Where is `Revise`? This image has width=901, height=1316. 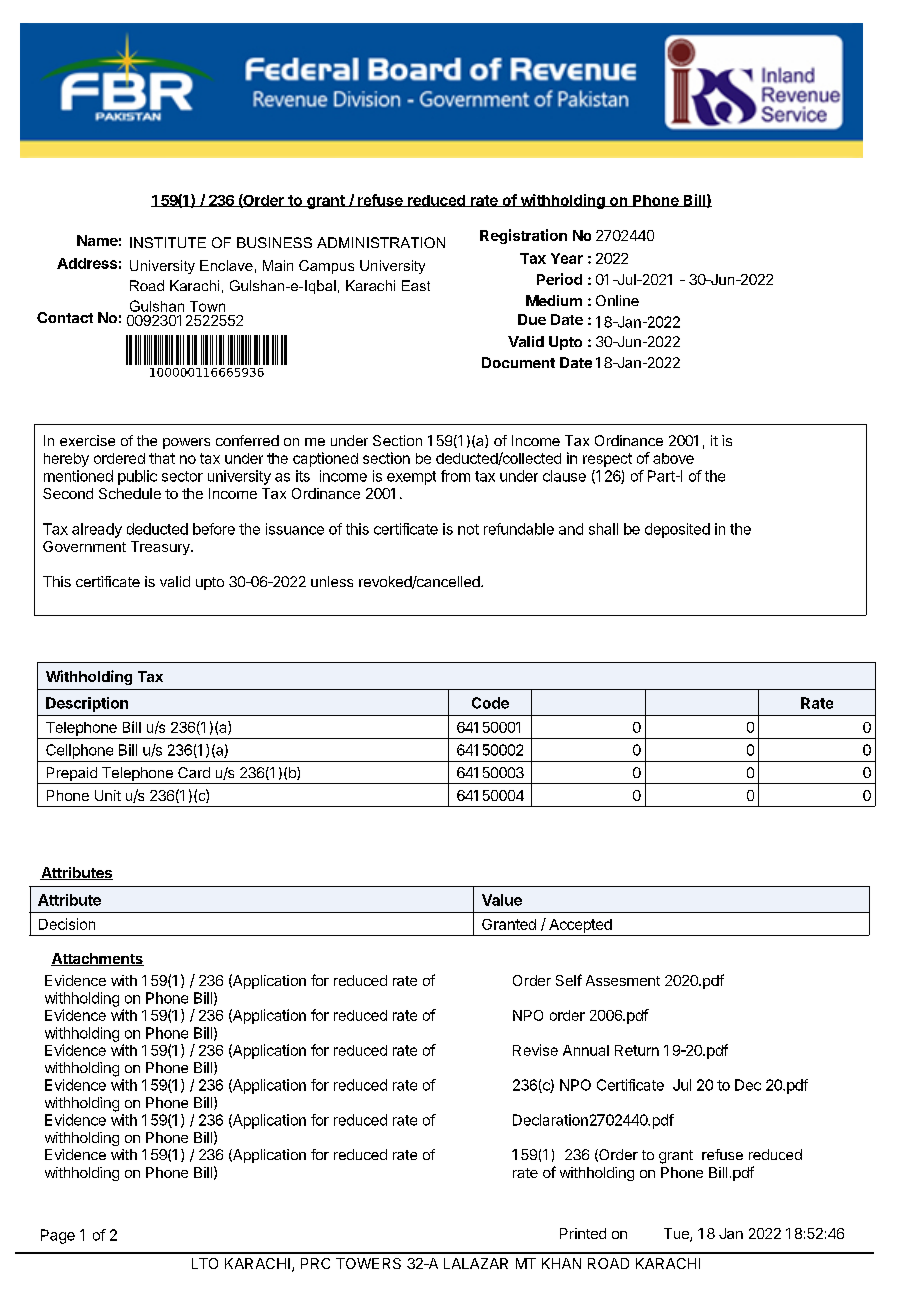 Revise is located at coordinates (535, 1050).
